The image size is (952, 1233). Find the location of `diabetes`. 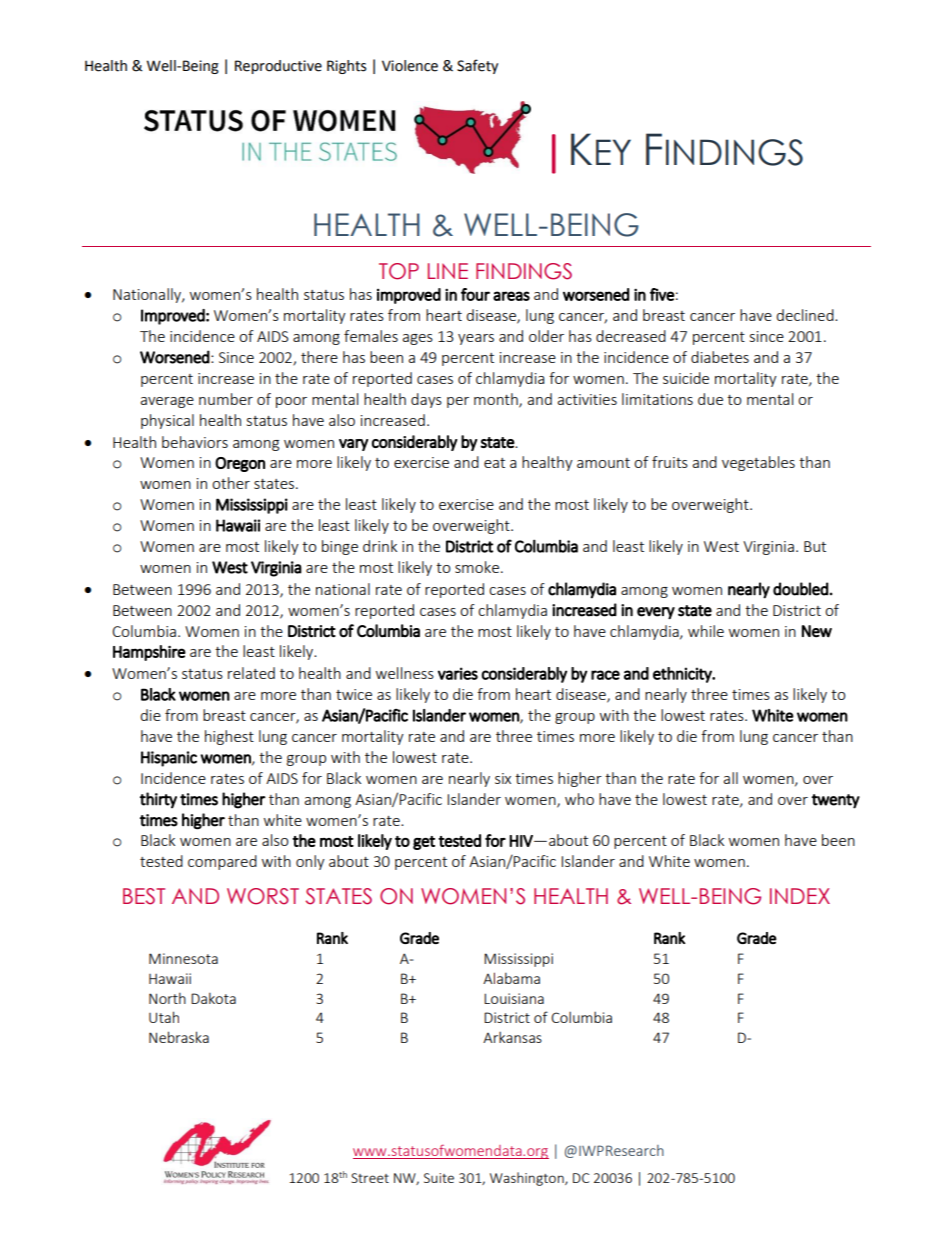

diabetes is located at coordinates (720, 357).
